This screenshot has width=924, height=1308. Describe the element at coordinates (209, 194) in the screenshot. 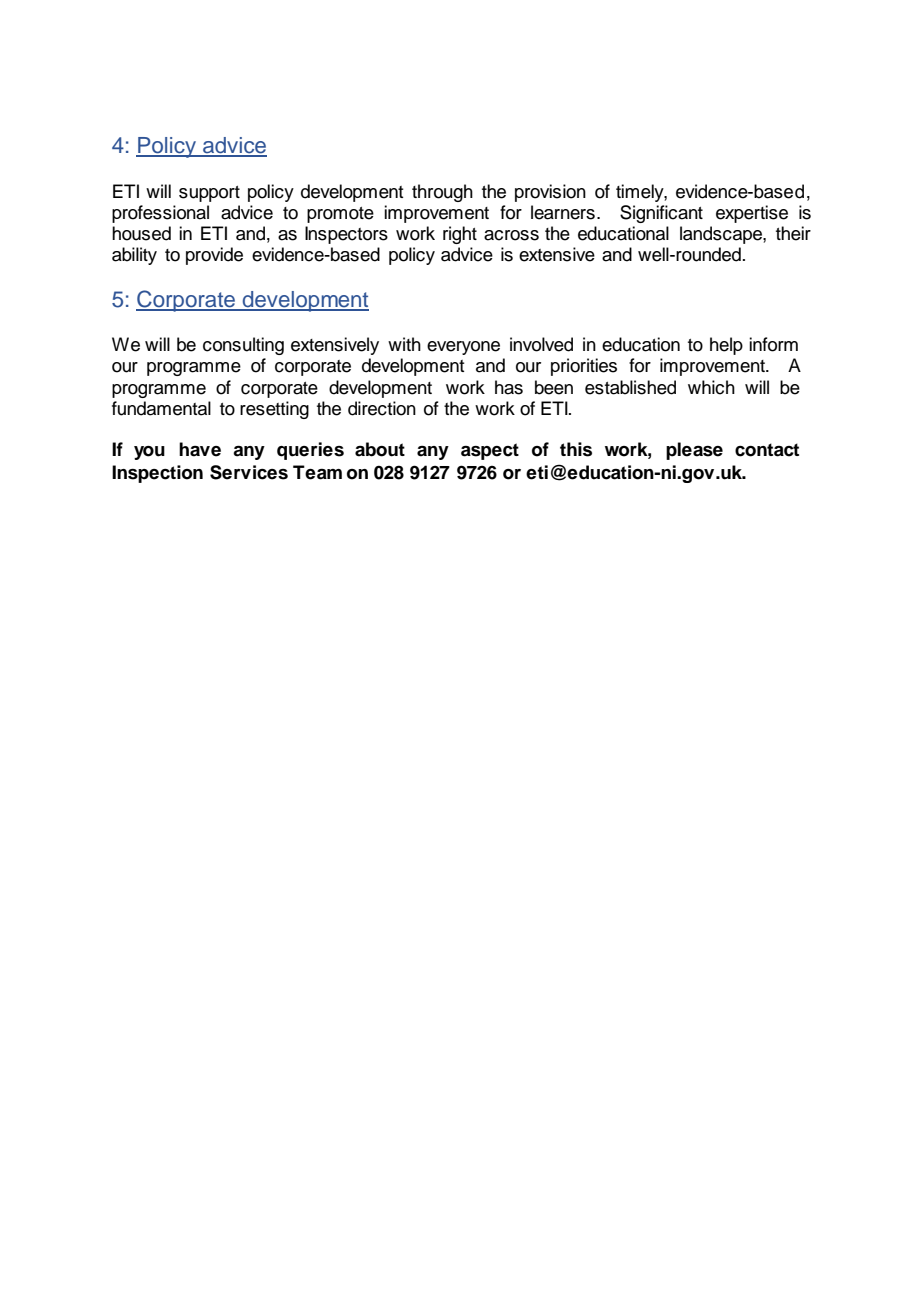

I see `support` at that location.
